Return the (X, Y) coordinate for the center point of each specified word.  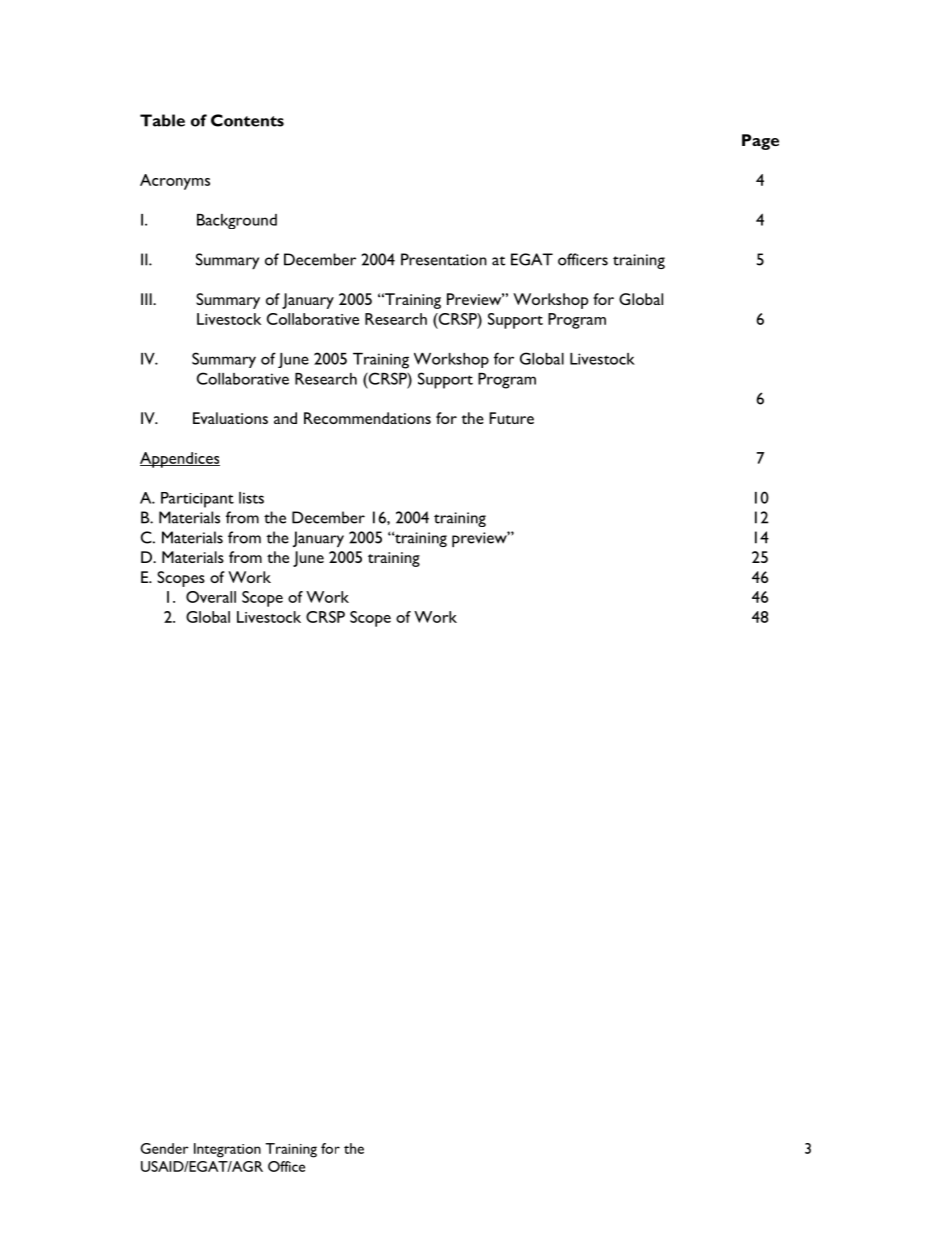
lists (251, 498)
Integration (227, 1150)
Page (760, 142)
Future (511, 418)
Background (237, 221)
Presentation (444, 259)
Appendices (180, 460)
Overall (211, 597)
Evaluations (230, 418)
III (147, 299)
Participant (197, 500)
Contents (247, 120)
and (285, 418)
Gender (165, 1148)
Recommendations (367, 418)
